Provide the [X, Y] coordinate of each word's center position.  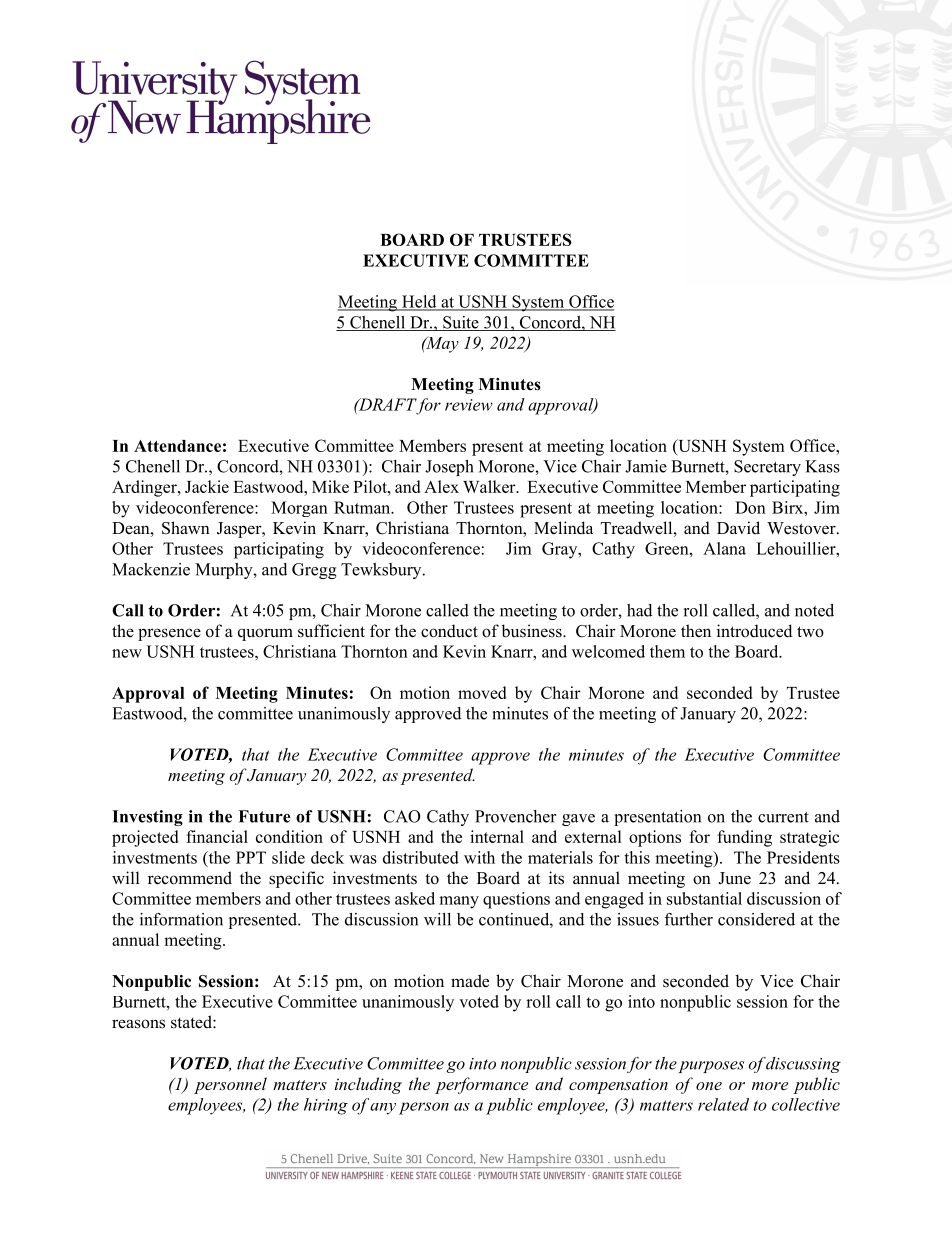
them [667, 651]
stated [192, 1022]
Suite [461, 323]
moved [482, 692]
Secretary [767, 468]
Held [419, 302]
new [127, 653]
